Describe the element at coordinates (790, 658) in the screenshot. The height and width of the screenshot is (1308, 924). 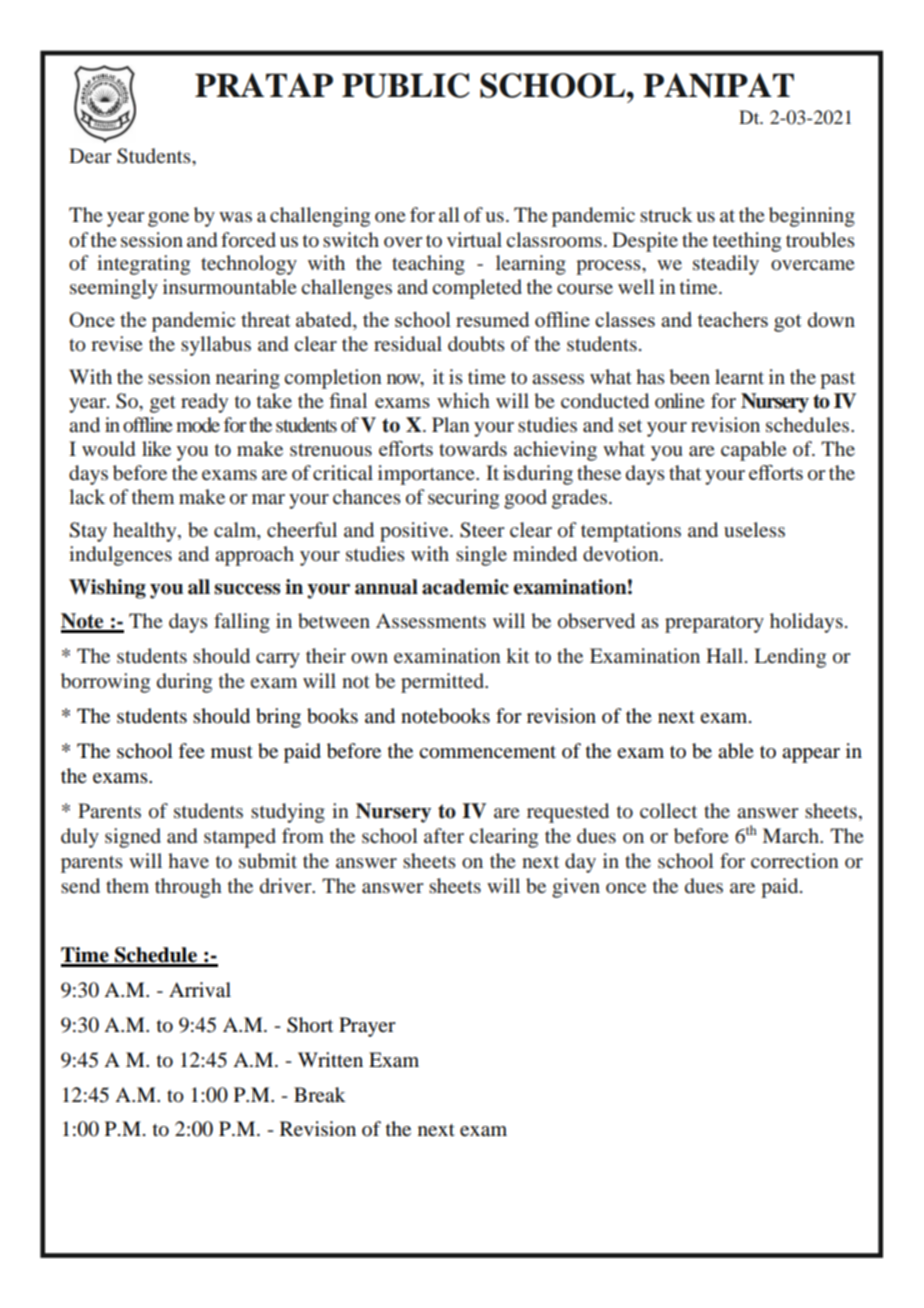
I see `Lending` at that location.
